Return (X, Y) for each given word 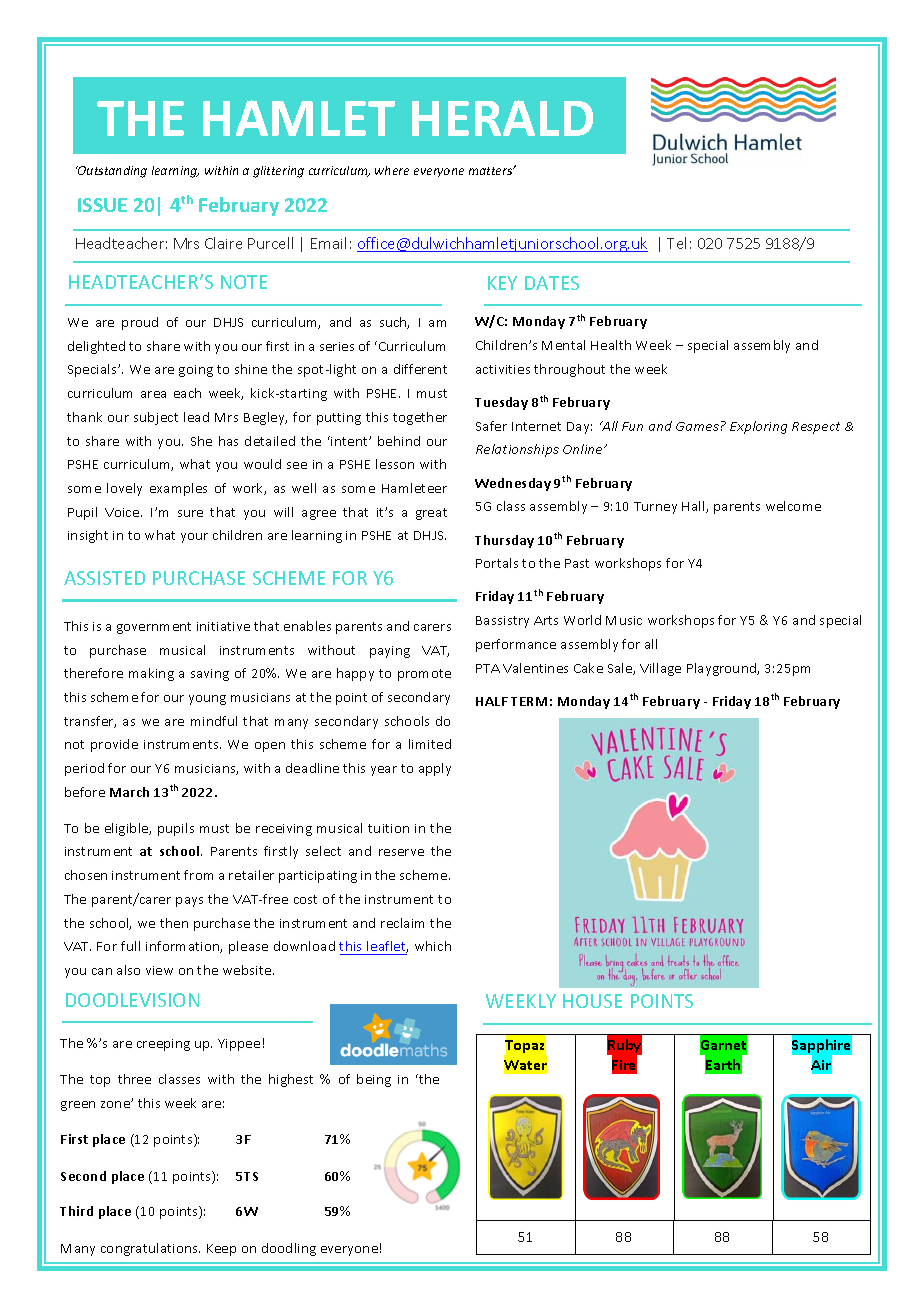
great (431, 514)
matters (492, 170)
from (198, 875)
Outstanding (111, 172)
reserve (401, 852)
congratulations (150, 1249)
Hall (694, 507)
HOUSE (592, 1001)
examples (178, 489)
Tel (676, 243)
